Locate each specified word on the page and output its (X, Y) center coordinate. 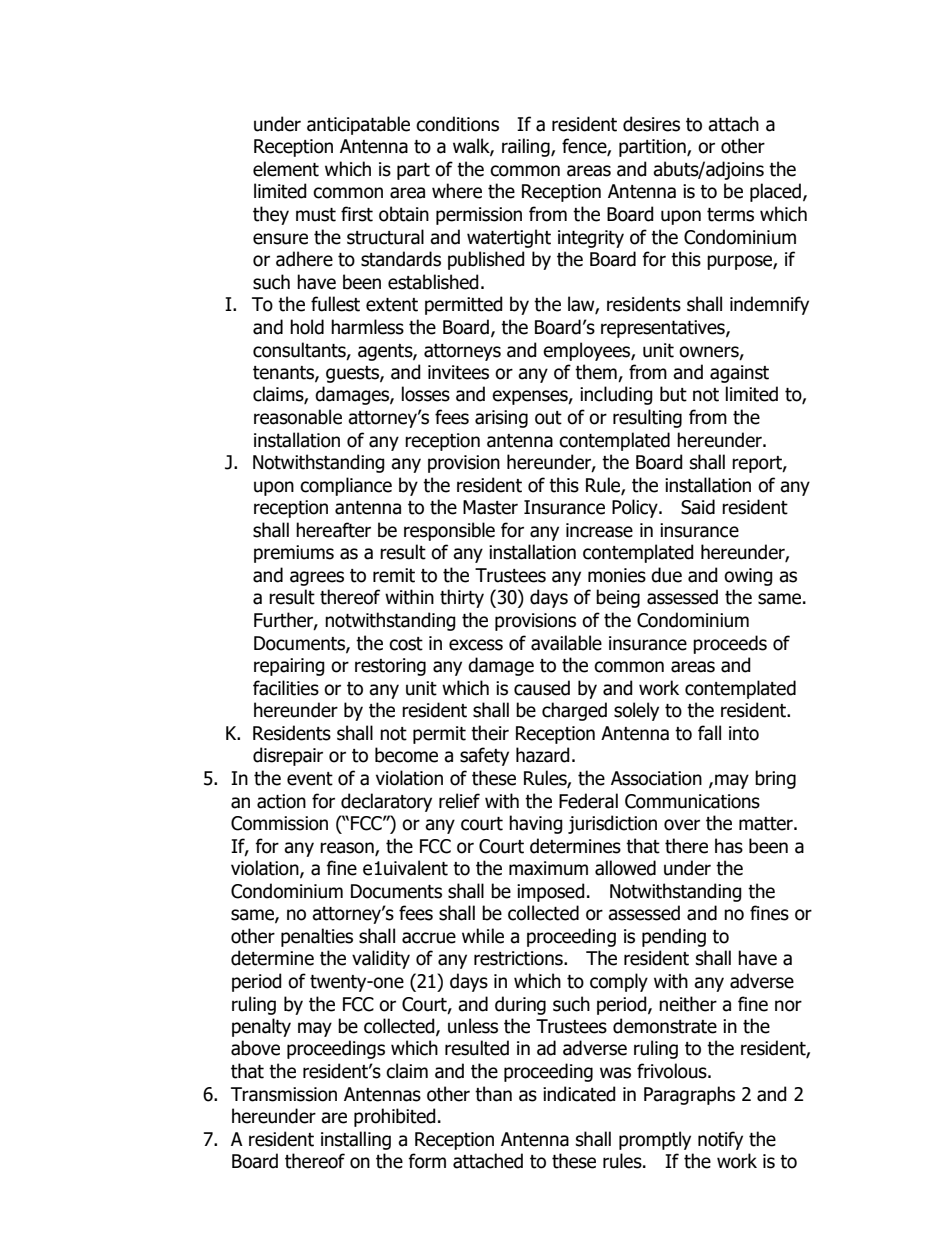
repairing (289, 667)
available (566, 643)
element (286, 169)
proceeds (730, 644)
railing (527, 147)
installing (356, 1140)
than (493, 1094)
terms (730, 215)
